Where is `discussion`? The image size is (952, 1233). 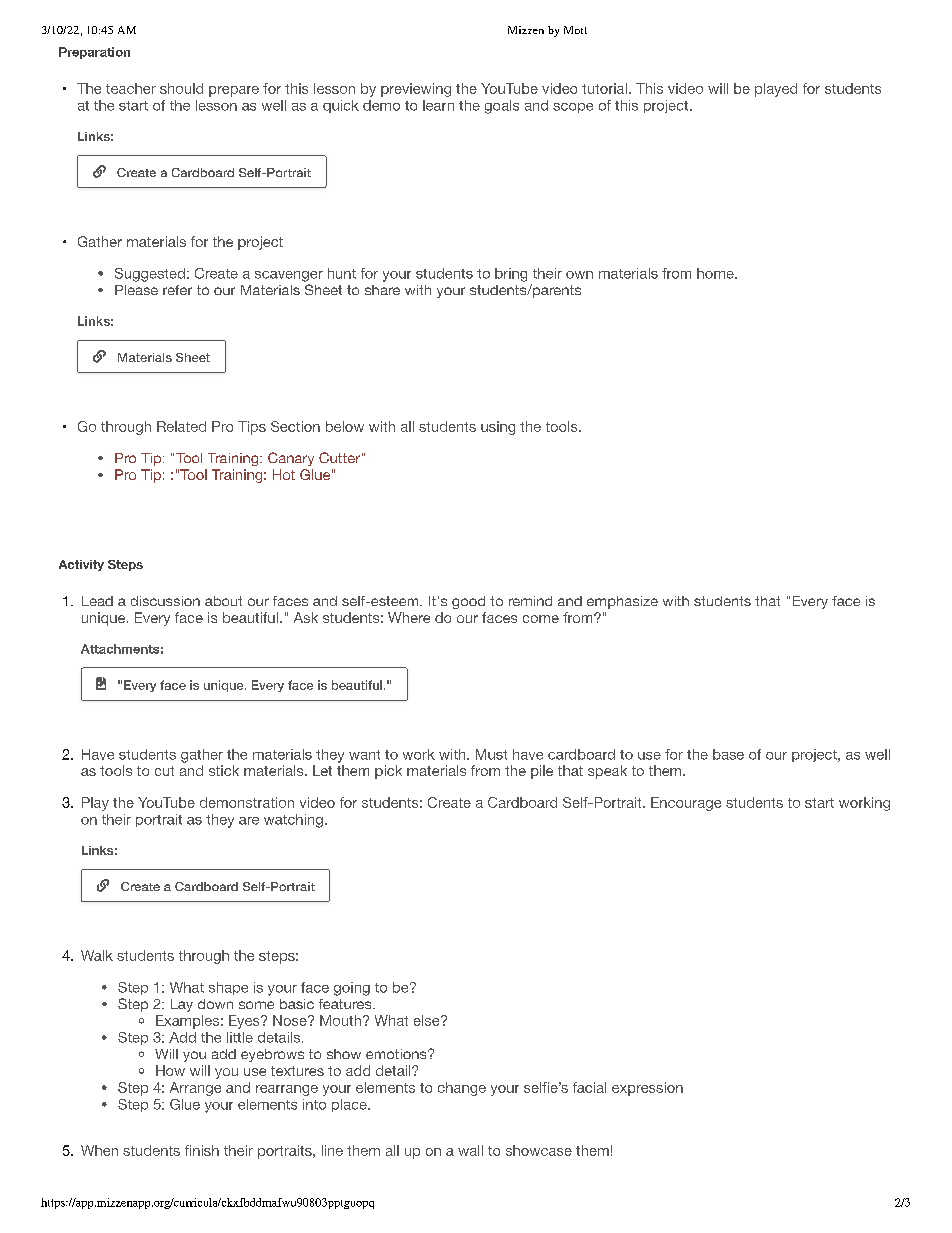
discussion is located at coordinates (165, 601).
